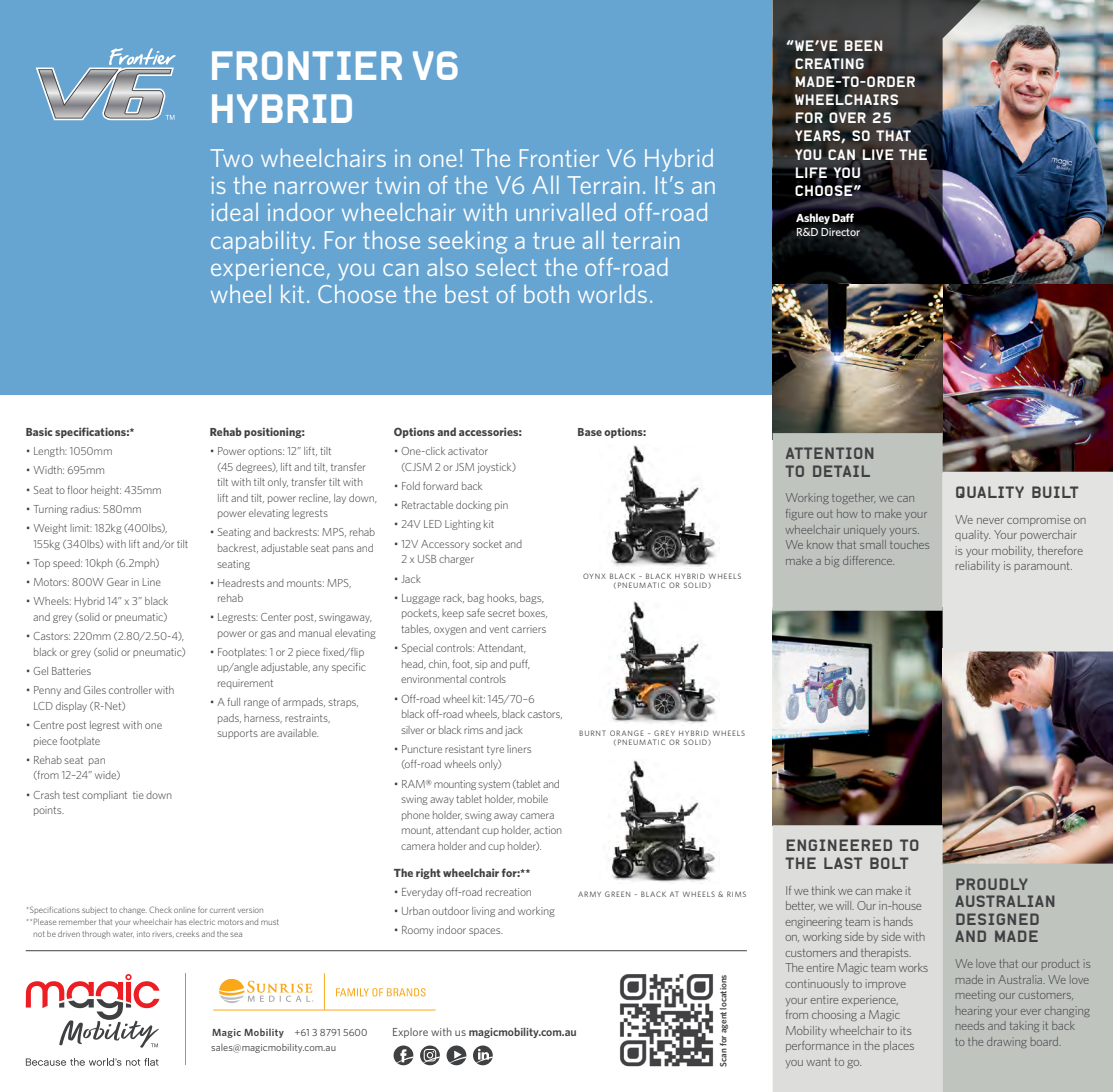 This page has height=1092, width=1113. Describe the element at coordinates (118, 582) in the page. I see `Gear` at that location.
